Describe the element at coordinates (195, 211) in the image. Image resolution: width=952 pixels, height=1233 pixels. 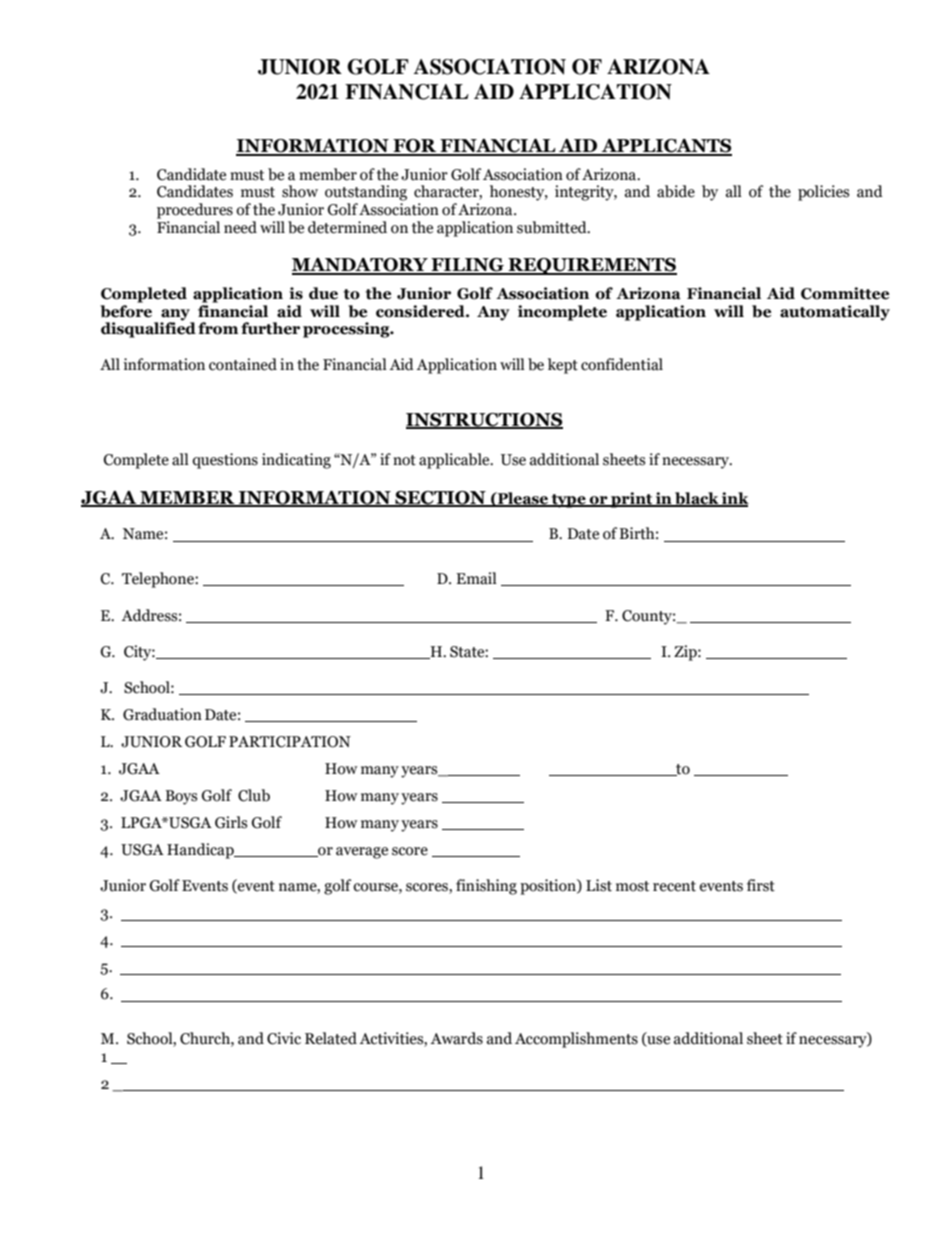
I see `procedures` at that location.
